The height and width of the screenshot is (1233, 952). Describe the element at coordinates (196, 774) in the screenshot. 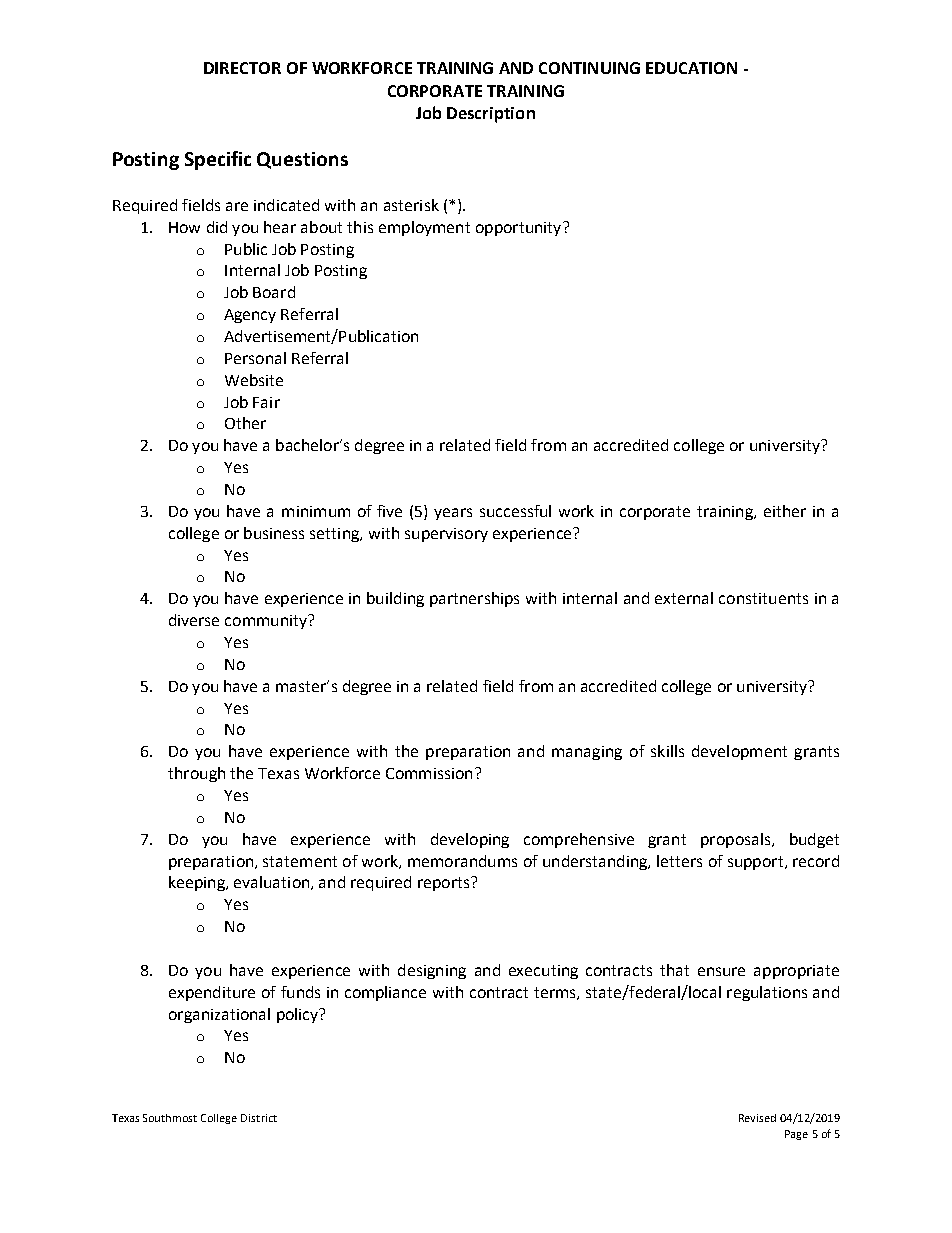

I see `through` at that location.
